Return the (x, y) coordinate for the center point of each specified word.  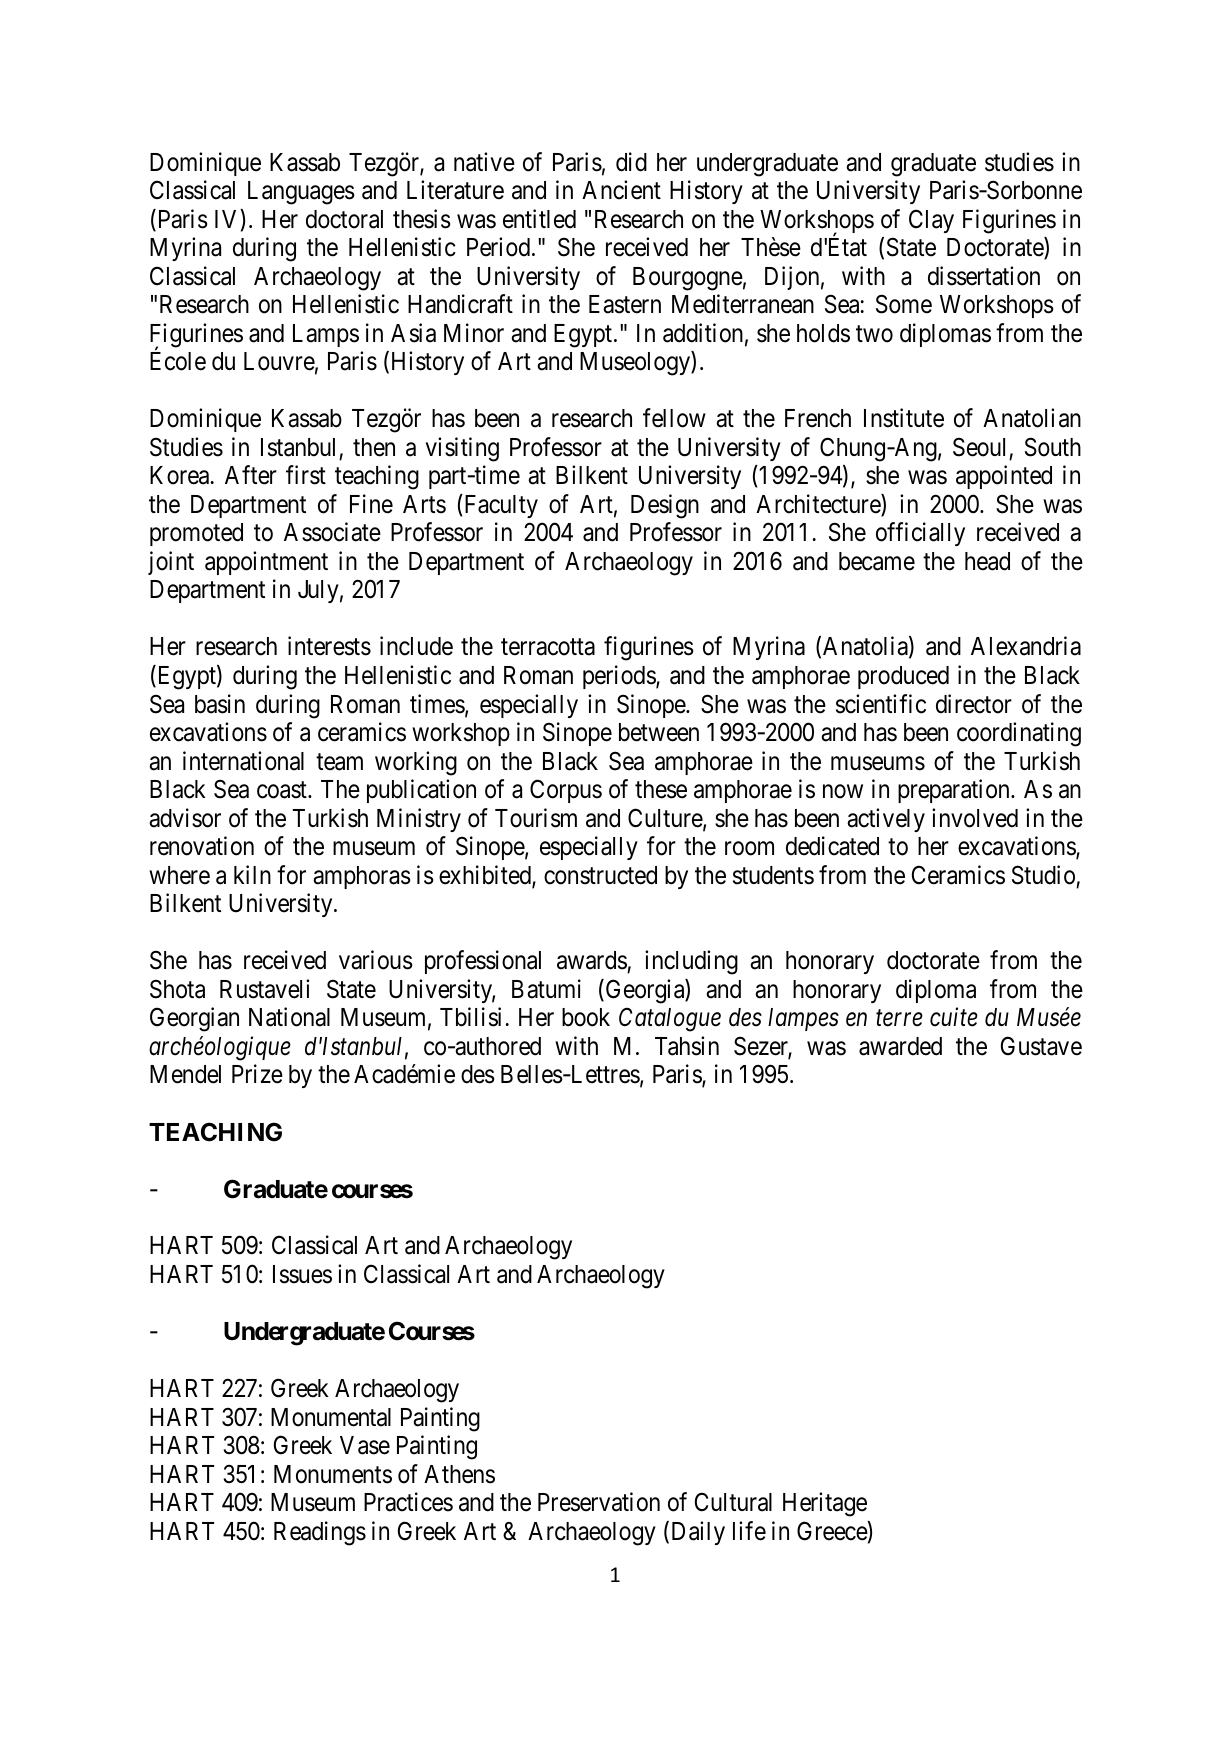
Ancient (621, 190)
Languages (301, 193)
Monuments (333, 1474)
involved (975, 818)
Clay (931, 221)
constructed (600, 875)
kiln (252, 874)
